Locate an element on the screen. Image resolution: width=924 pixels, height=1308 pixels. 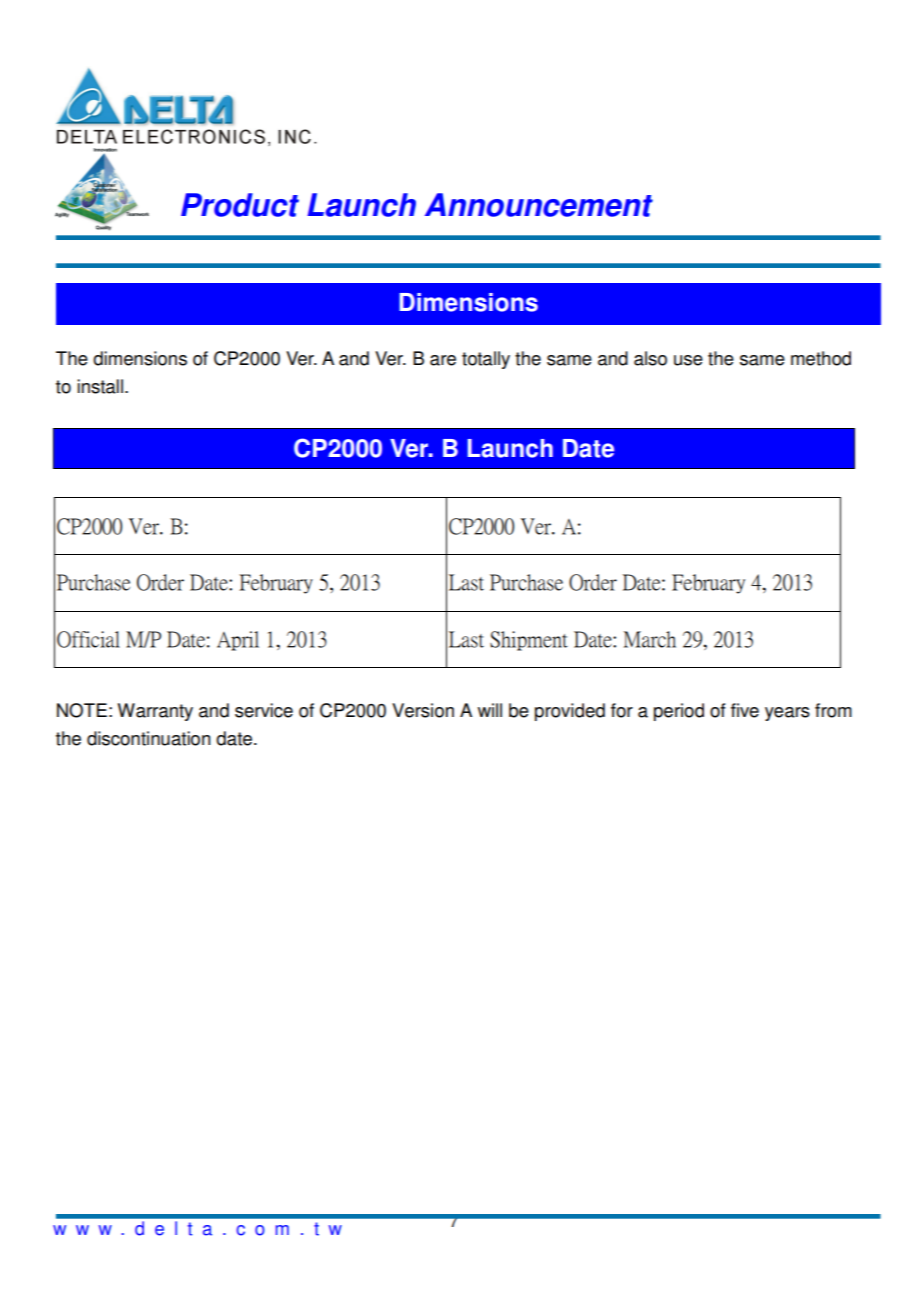
Product is located at coordinates (240, 205).
